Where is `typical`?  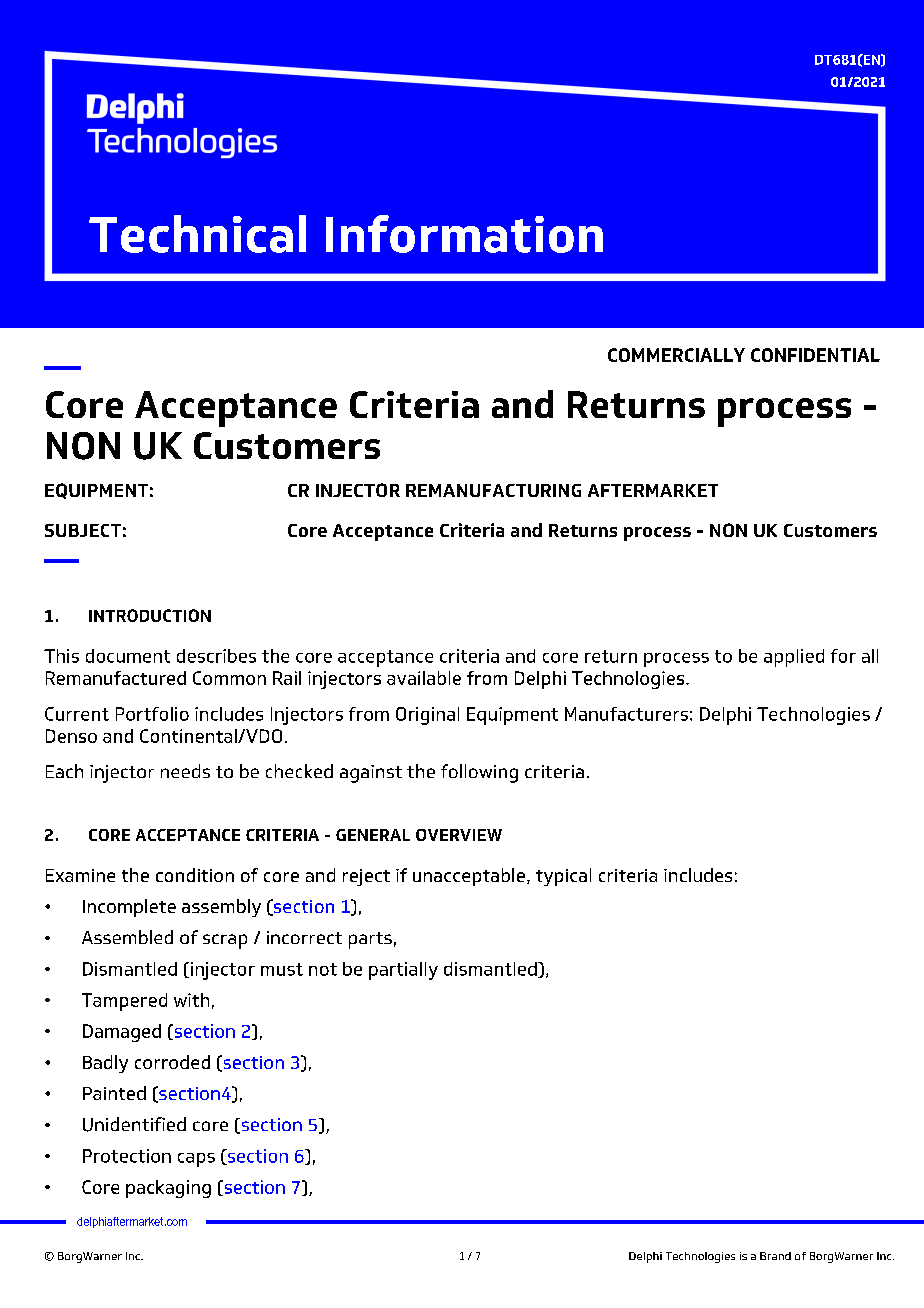 typical is located at coordinates (563, 877).
